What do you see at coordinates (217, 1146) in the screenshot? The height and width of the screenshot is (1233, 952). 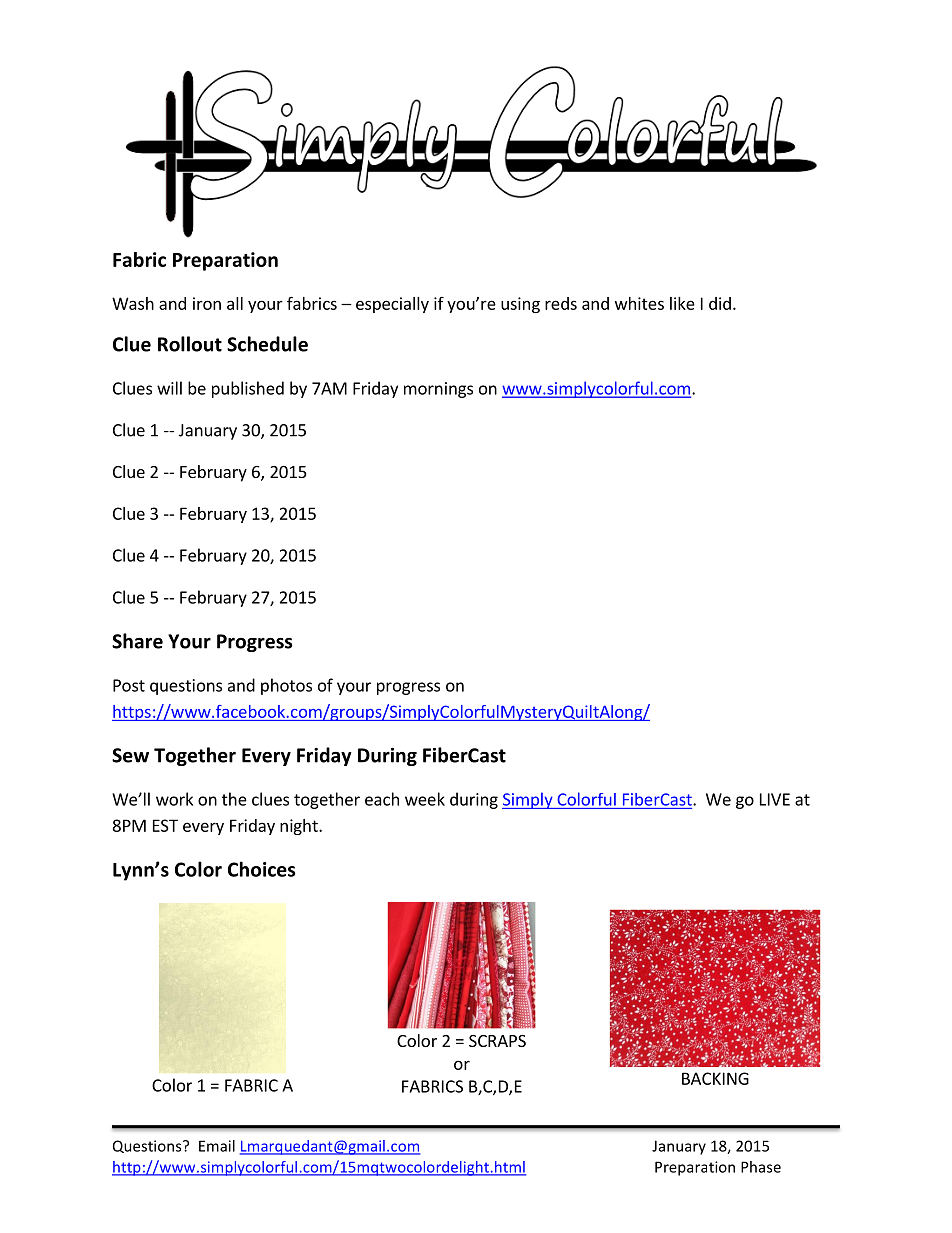 I see `Email` at bounding box center [217, 1146].
